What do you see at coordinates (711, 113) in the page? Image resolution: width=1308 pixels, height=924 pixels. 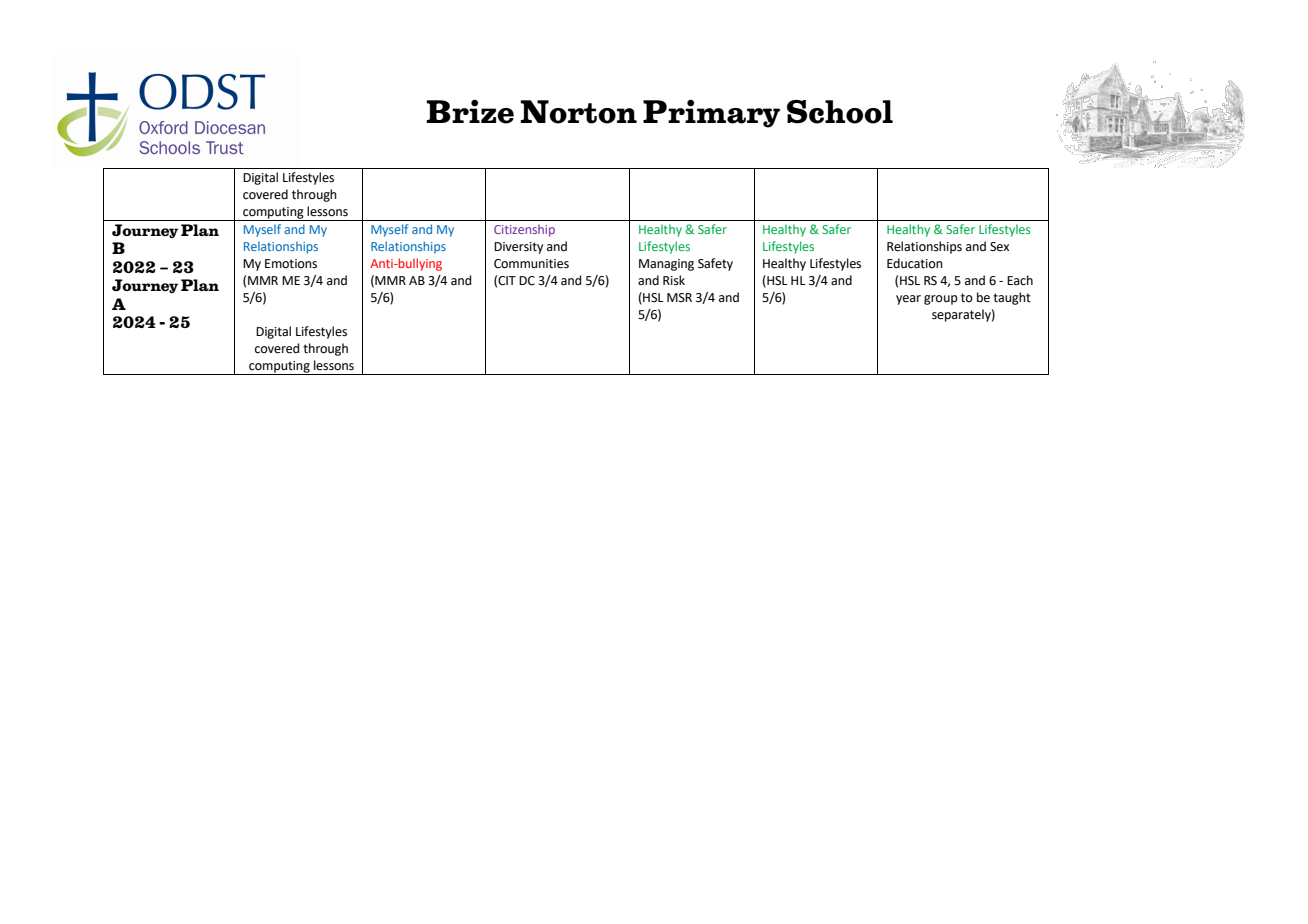 I see `Primary` at bounding box center [711, 113].
